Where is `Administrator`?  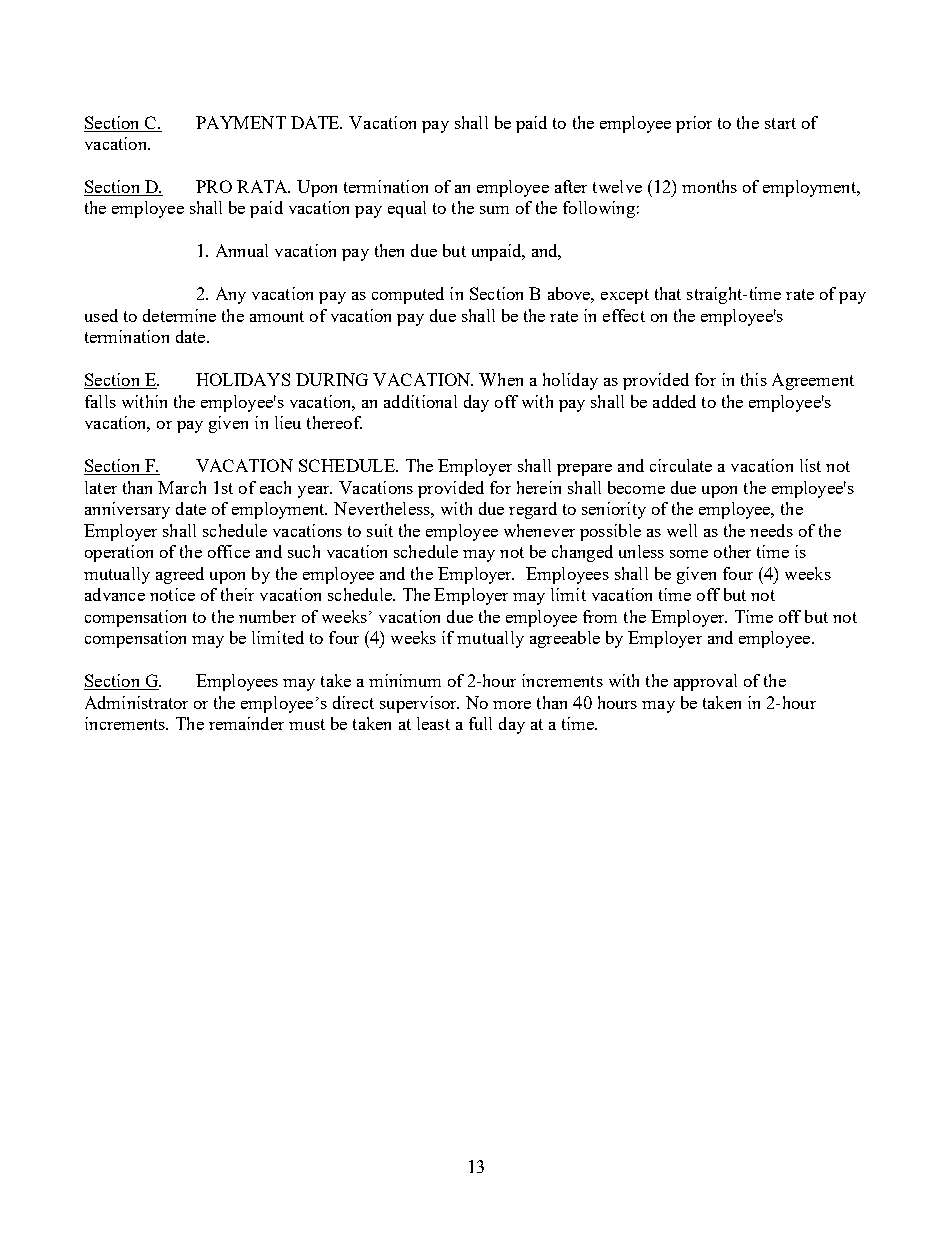 Administrator is located at coordinates (136, 702).
